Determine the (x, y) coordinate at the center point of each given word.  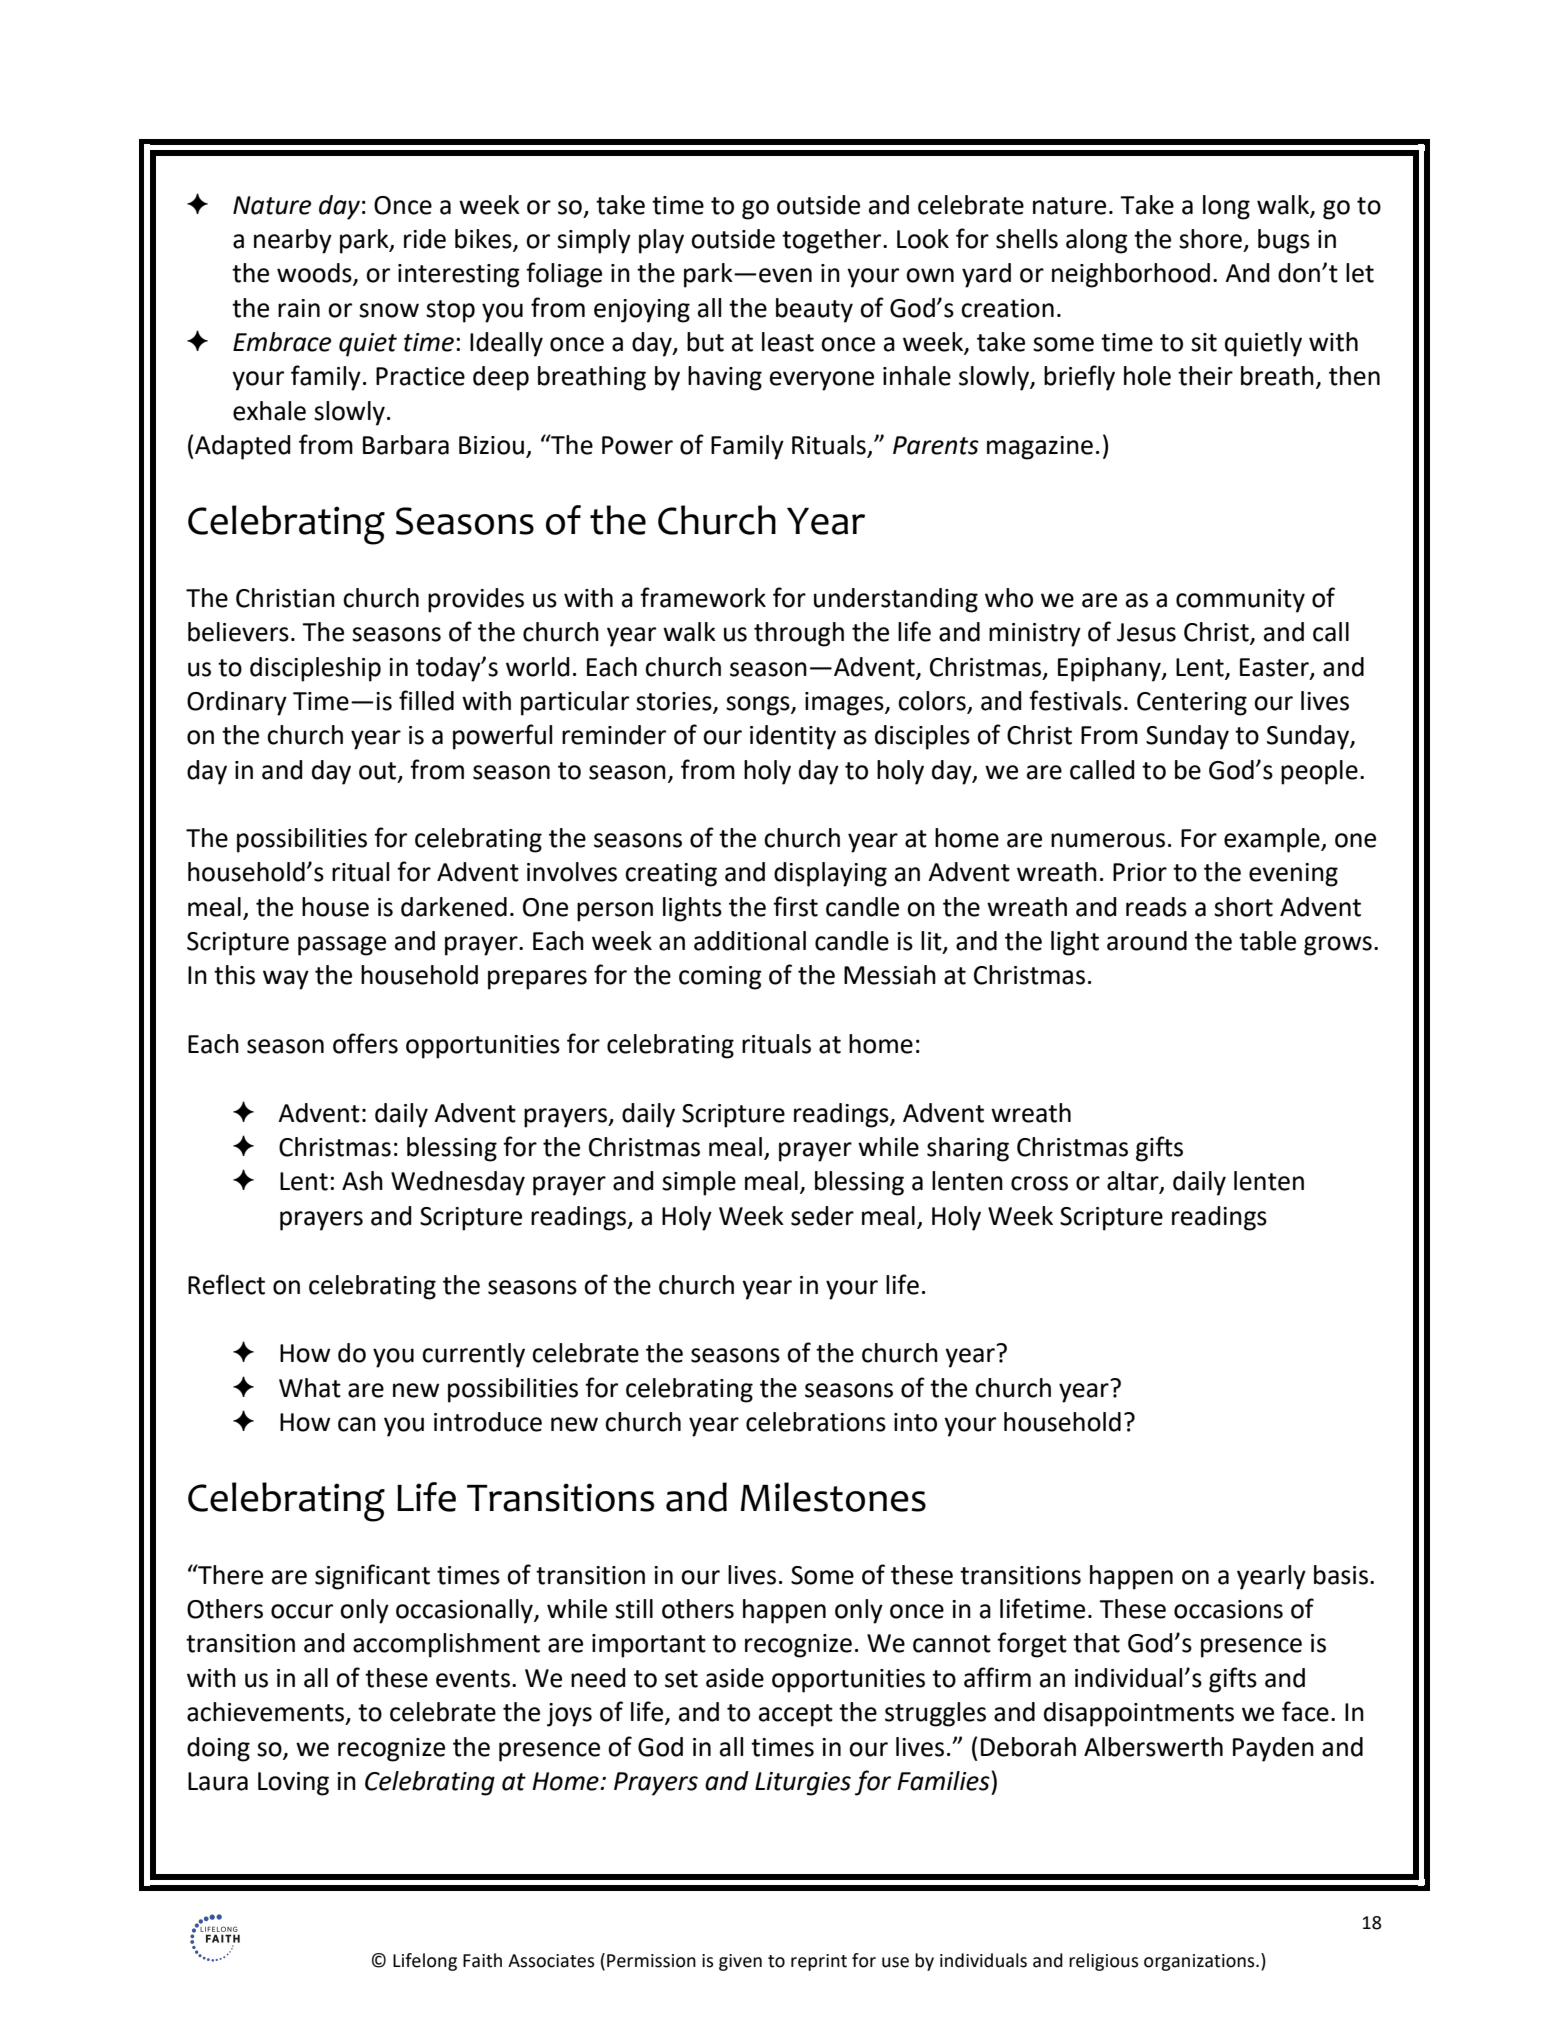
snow (389, 310)
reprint (819, 1962)
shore (1210, 239)
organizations (1200, 1962)
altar (1134, 1182)
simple (699, 1183)
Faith (482, 1960)
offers (365, 1043)
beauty (814, 310)
